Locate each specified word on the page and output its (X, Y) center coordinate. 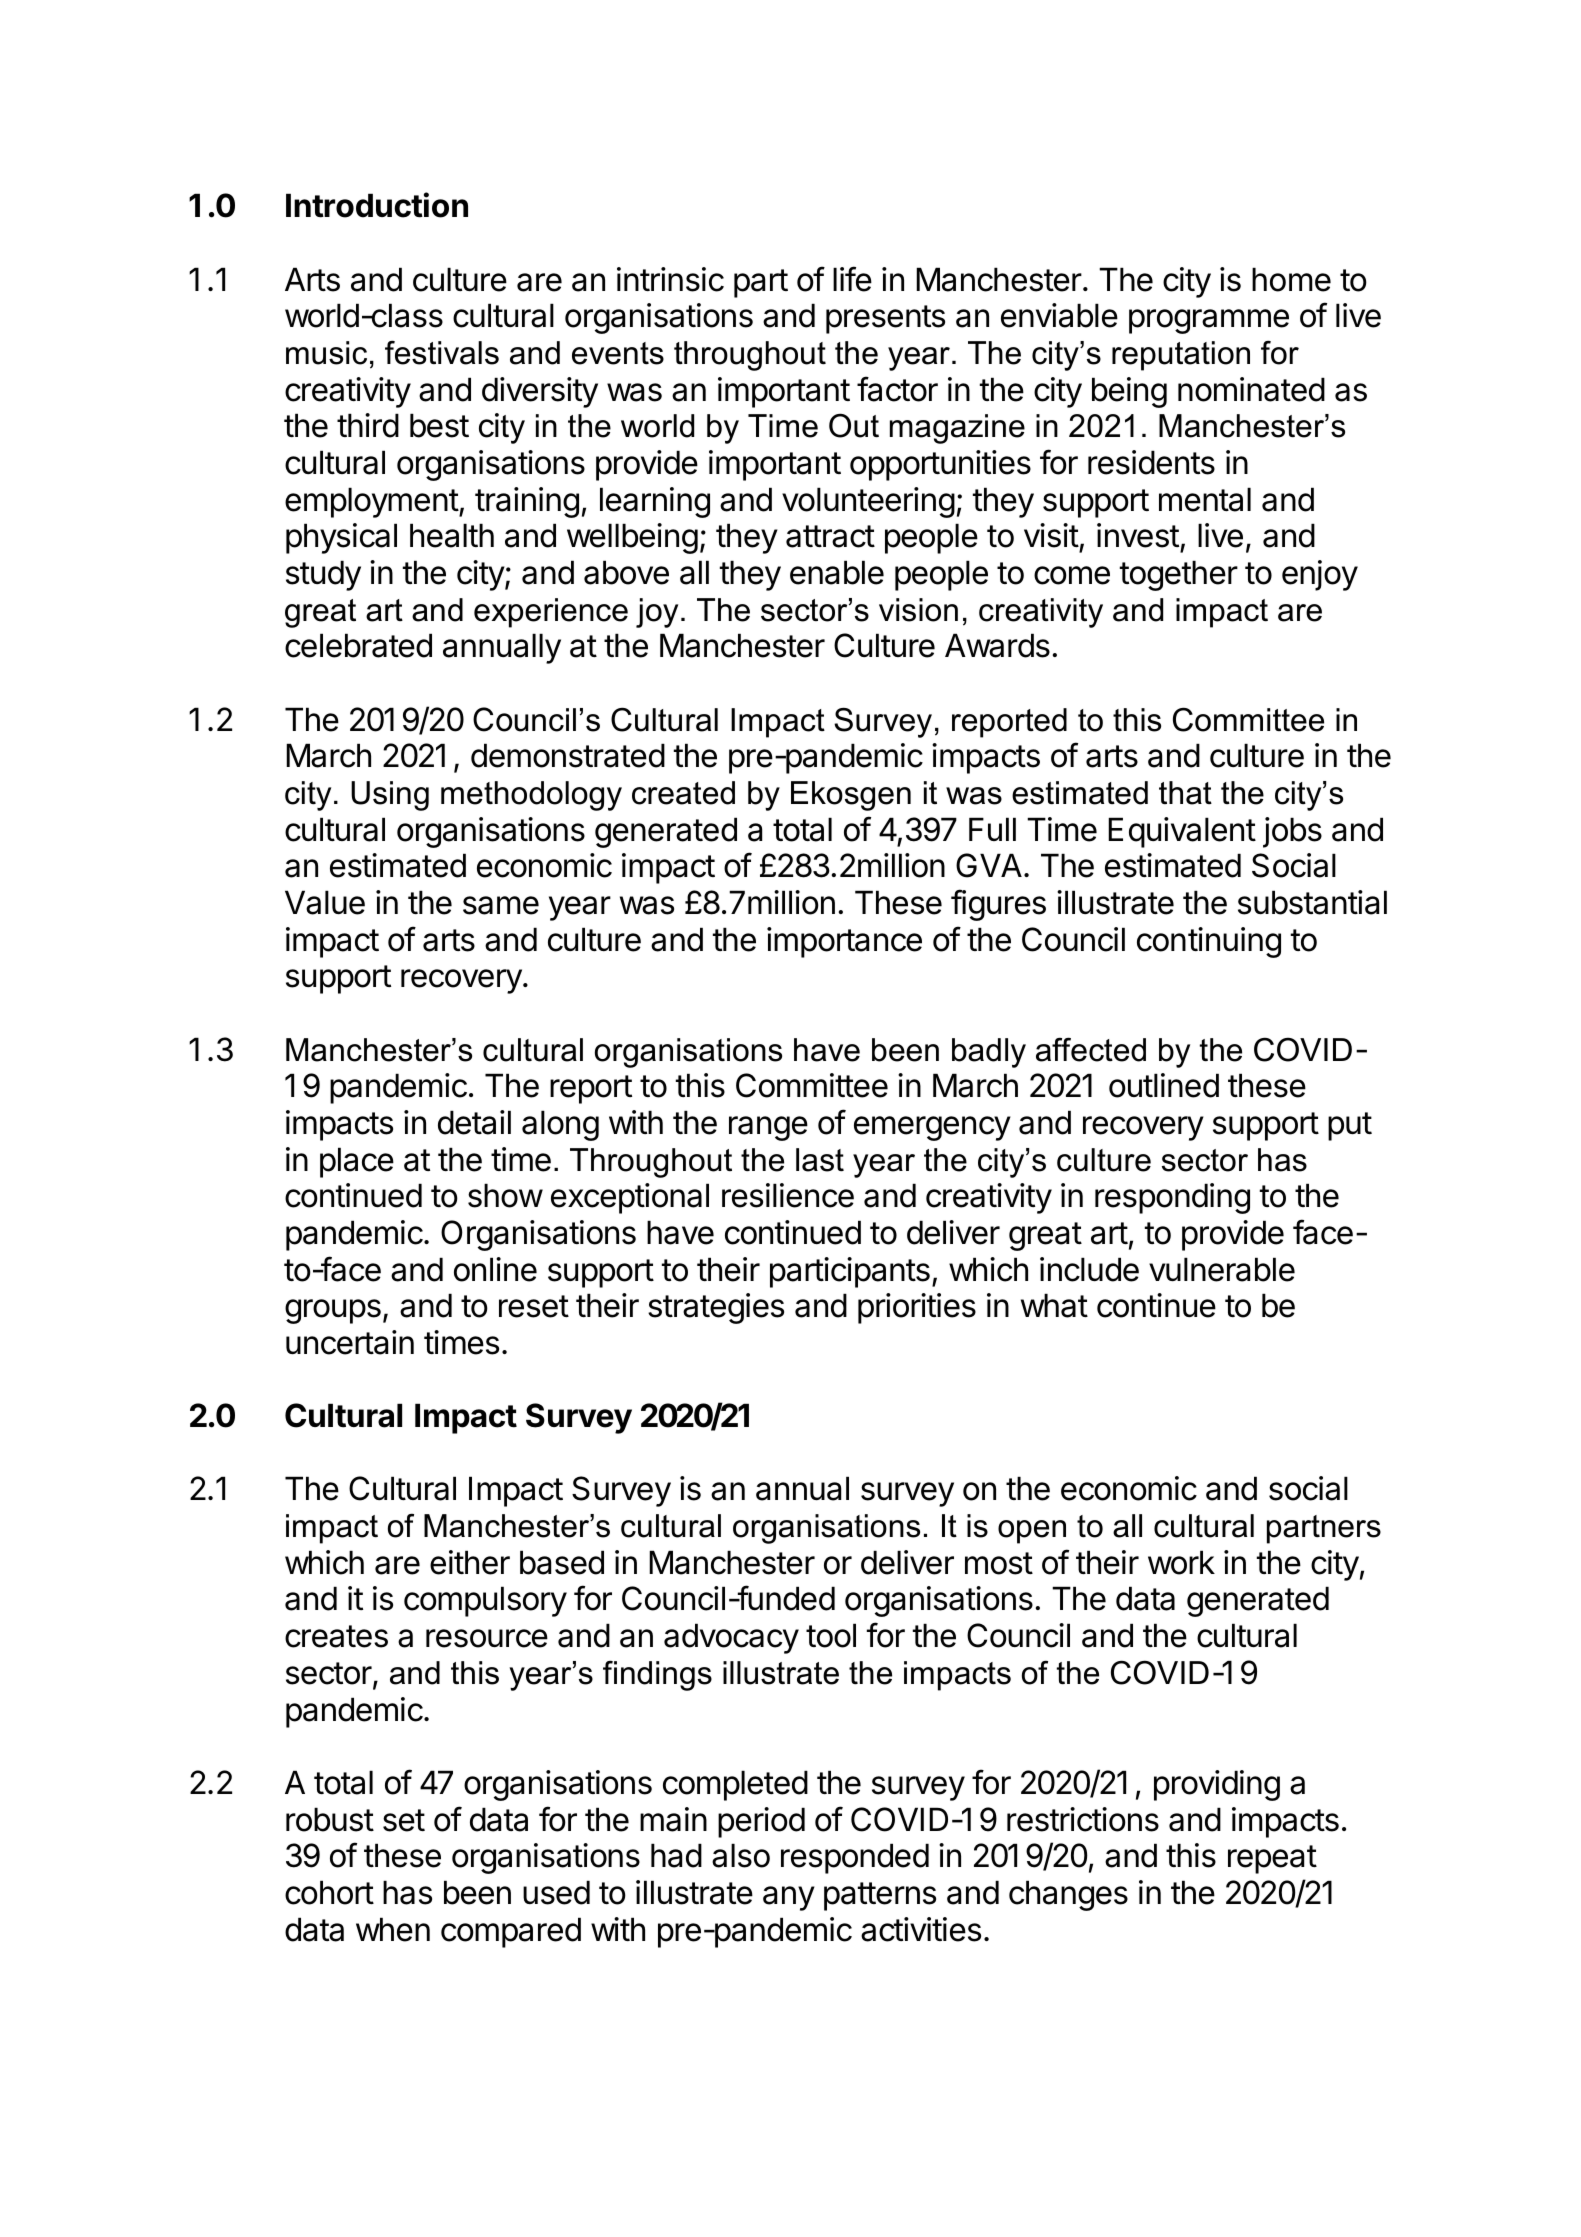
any (789, 1898)
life (852, 279)
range (768, 1128)
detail (474, 1122)
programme (1209, 321)
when (393, 1929)
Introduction (377, 205)
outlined (1164, 1085)
